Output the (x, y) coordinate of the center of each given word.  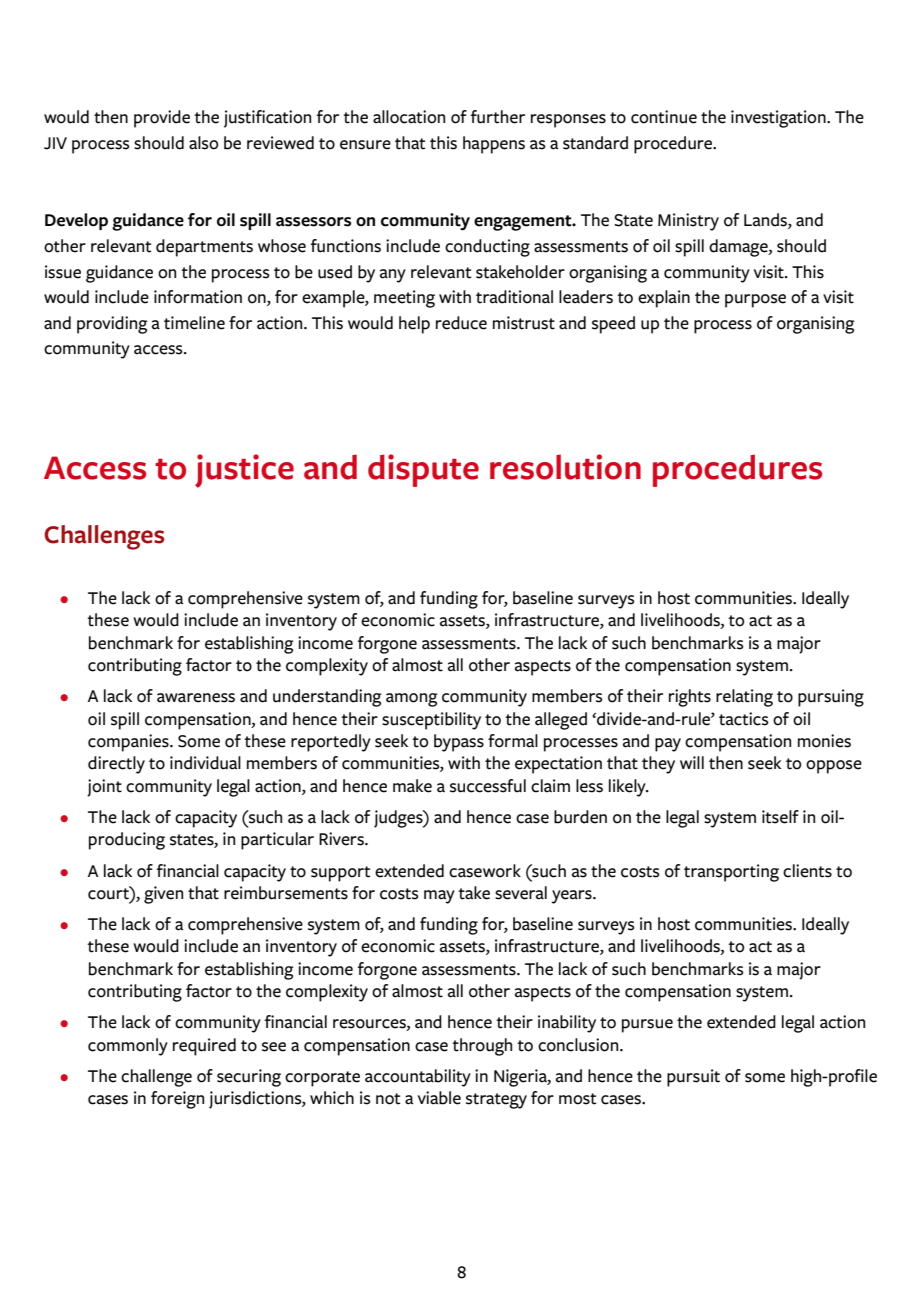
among (411, 700)
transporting (731, 873)
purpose (755, 301)
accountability (418, 1078)
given (163, 895)
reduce (461, 323)
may (439, 897)
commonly (128, 1047)
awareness (196, 698)
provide (162, 119)
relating (744, 698)
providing (112, 325)
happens (494, 145)
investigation (779, 119)
